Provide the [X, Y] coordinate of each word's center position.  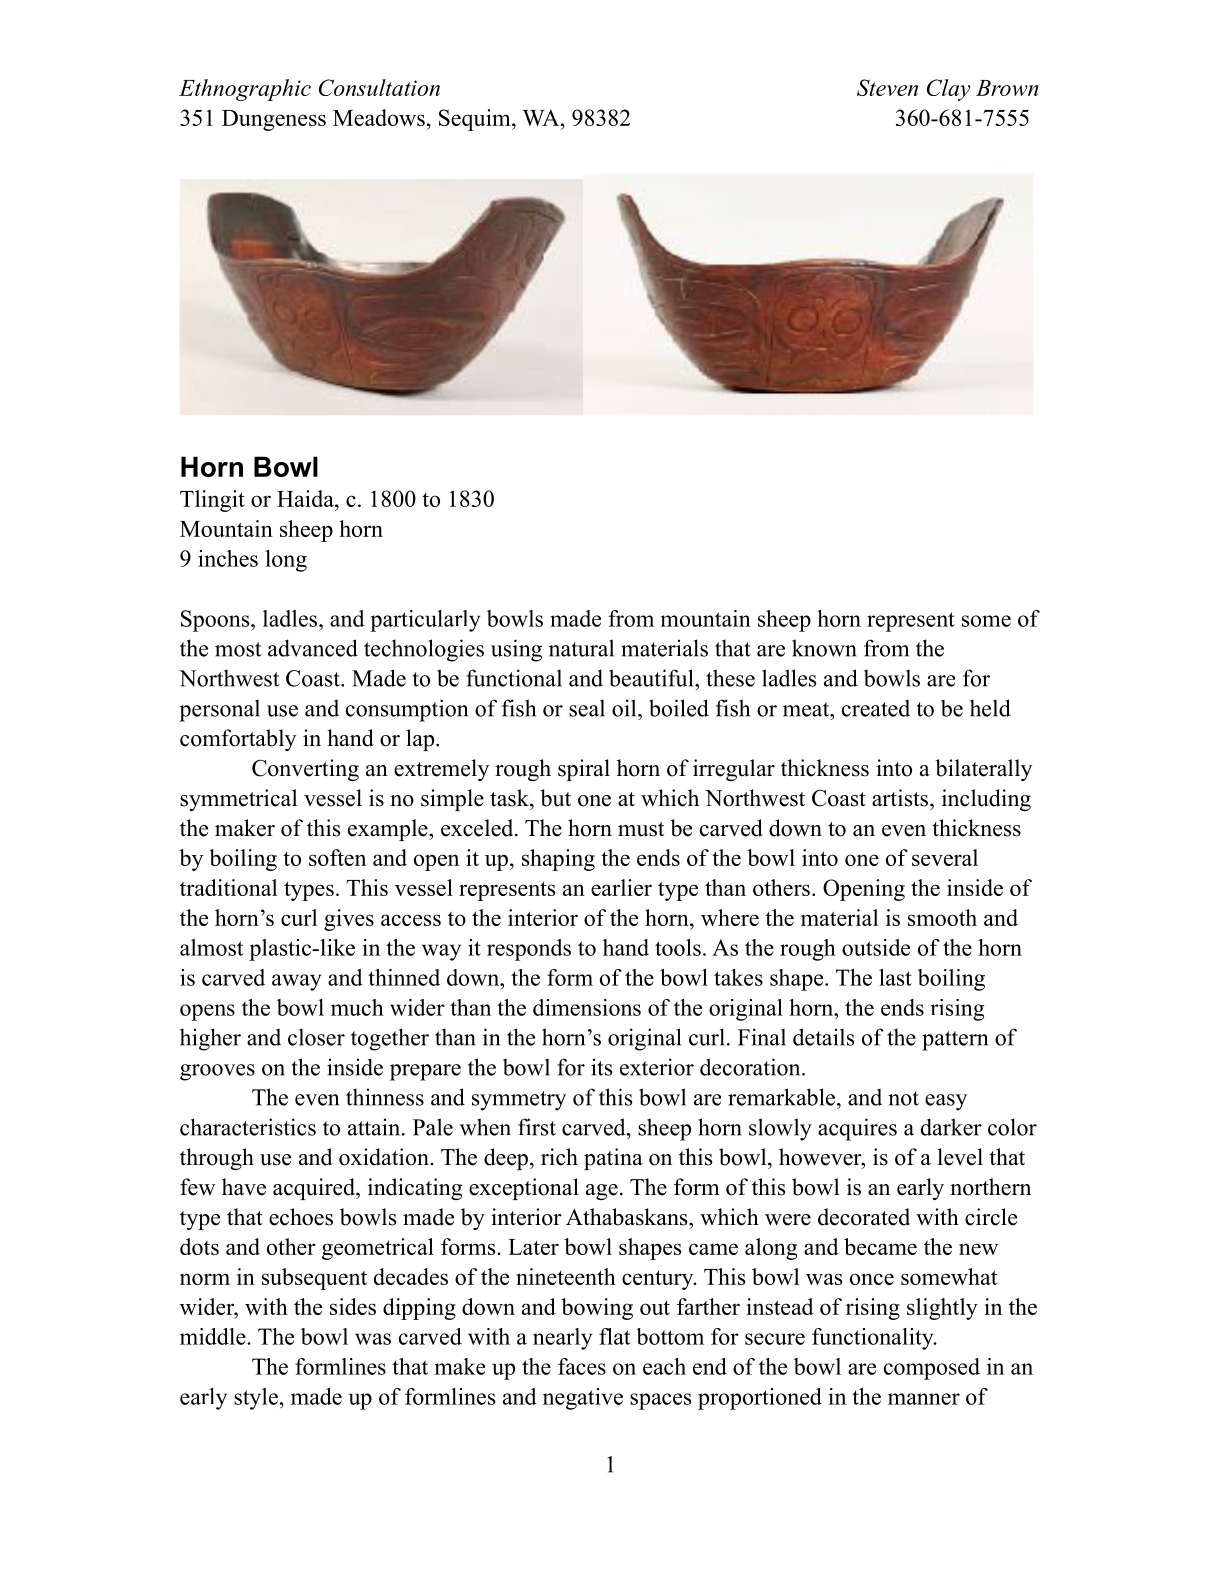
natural [581, 648]
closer [316, 1037]
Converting [305, 770]
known [824, 648]
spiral [584, 770]
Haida [306, 498]
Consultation [379, 87]
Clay [949, 90]
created [876, 708]
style [256, 1399]
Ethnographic [245, 90]
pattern [955, 1041]
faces [582, 1366]
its [601, 1067]
